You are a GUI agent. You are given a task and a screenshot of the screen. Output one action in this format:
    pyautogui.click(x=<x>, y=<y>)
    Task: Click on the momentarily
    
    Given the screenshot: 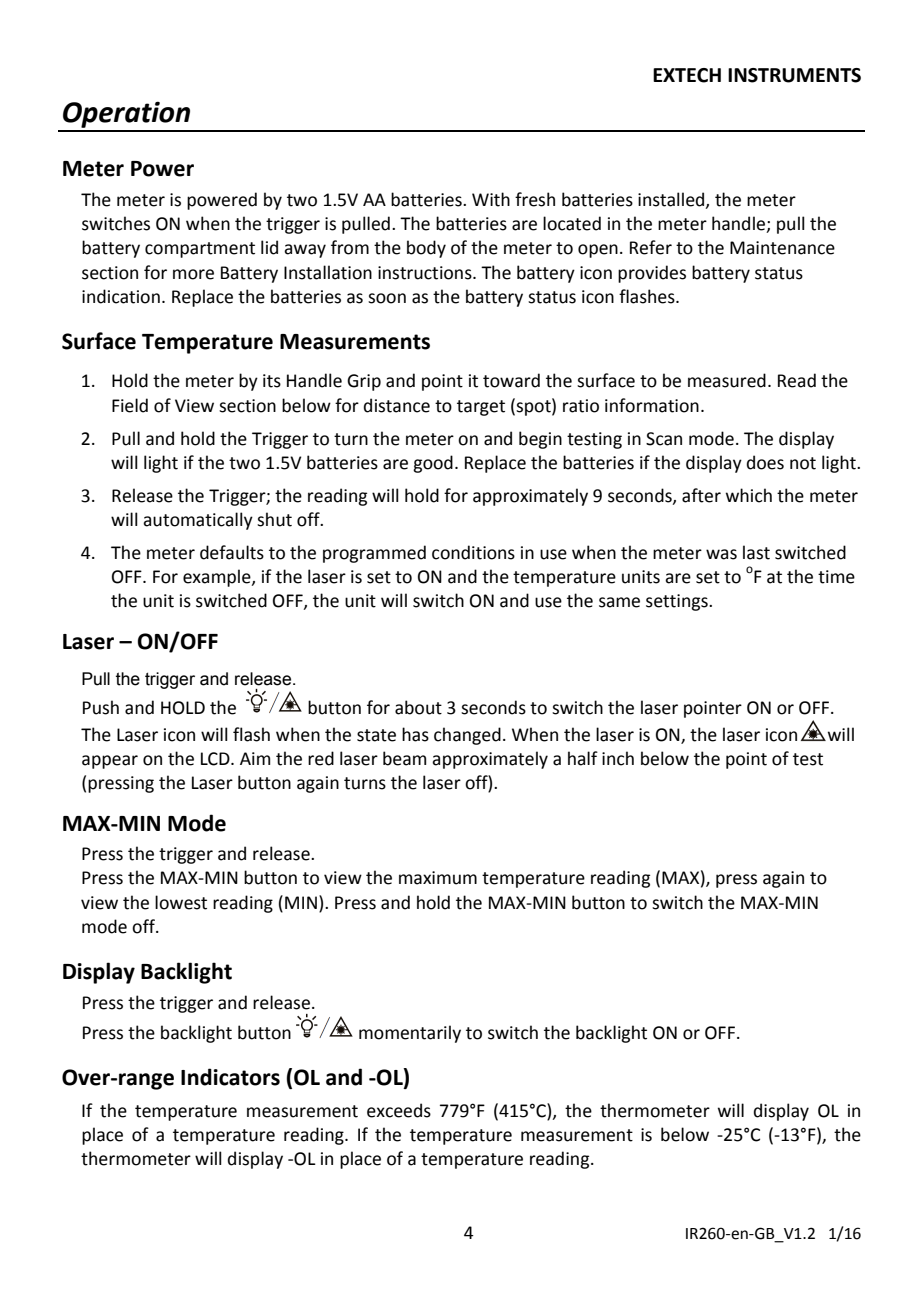 What is the action you would take?
    pyautogui.click(x=410, y=1034)
